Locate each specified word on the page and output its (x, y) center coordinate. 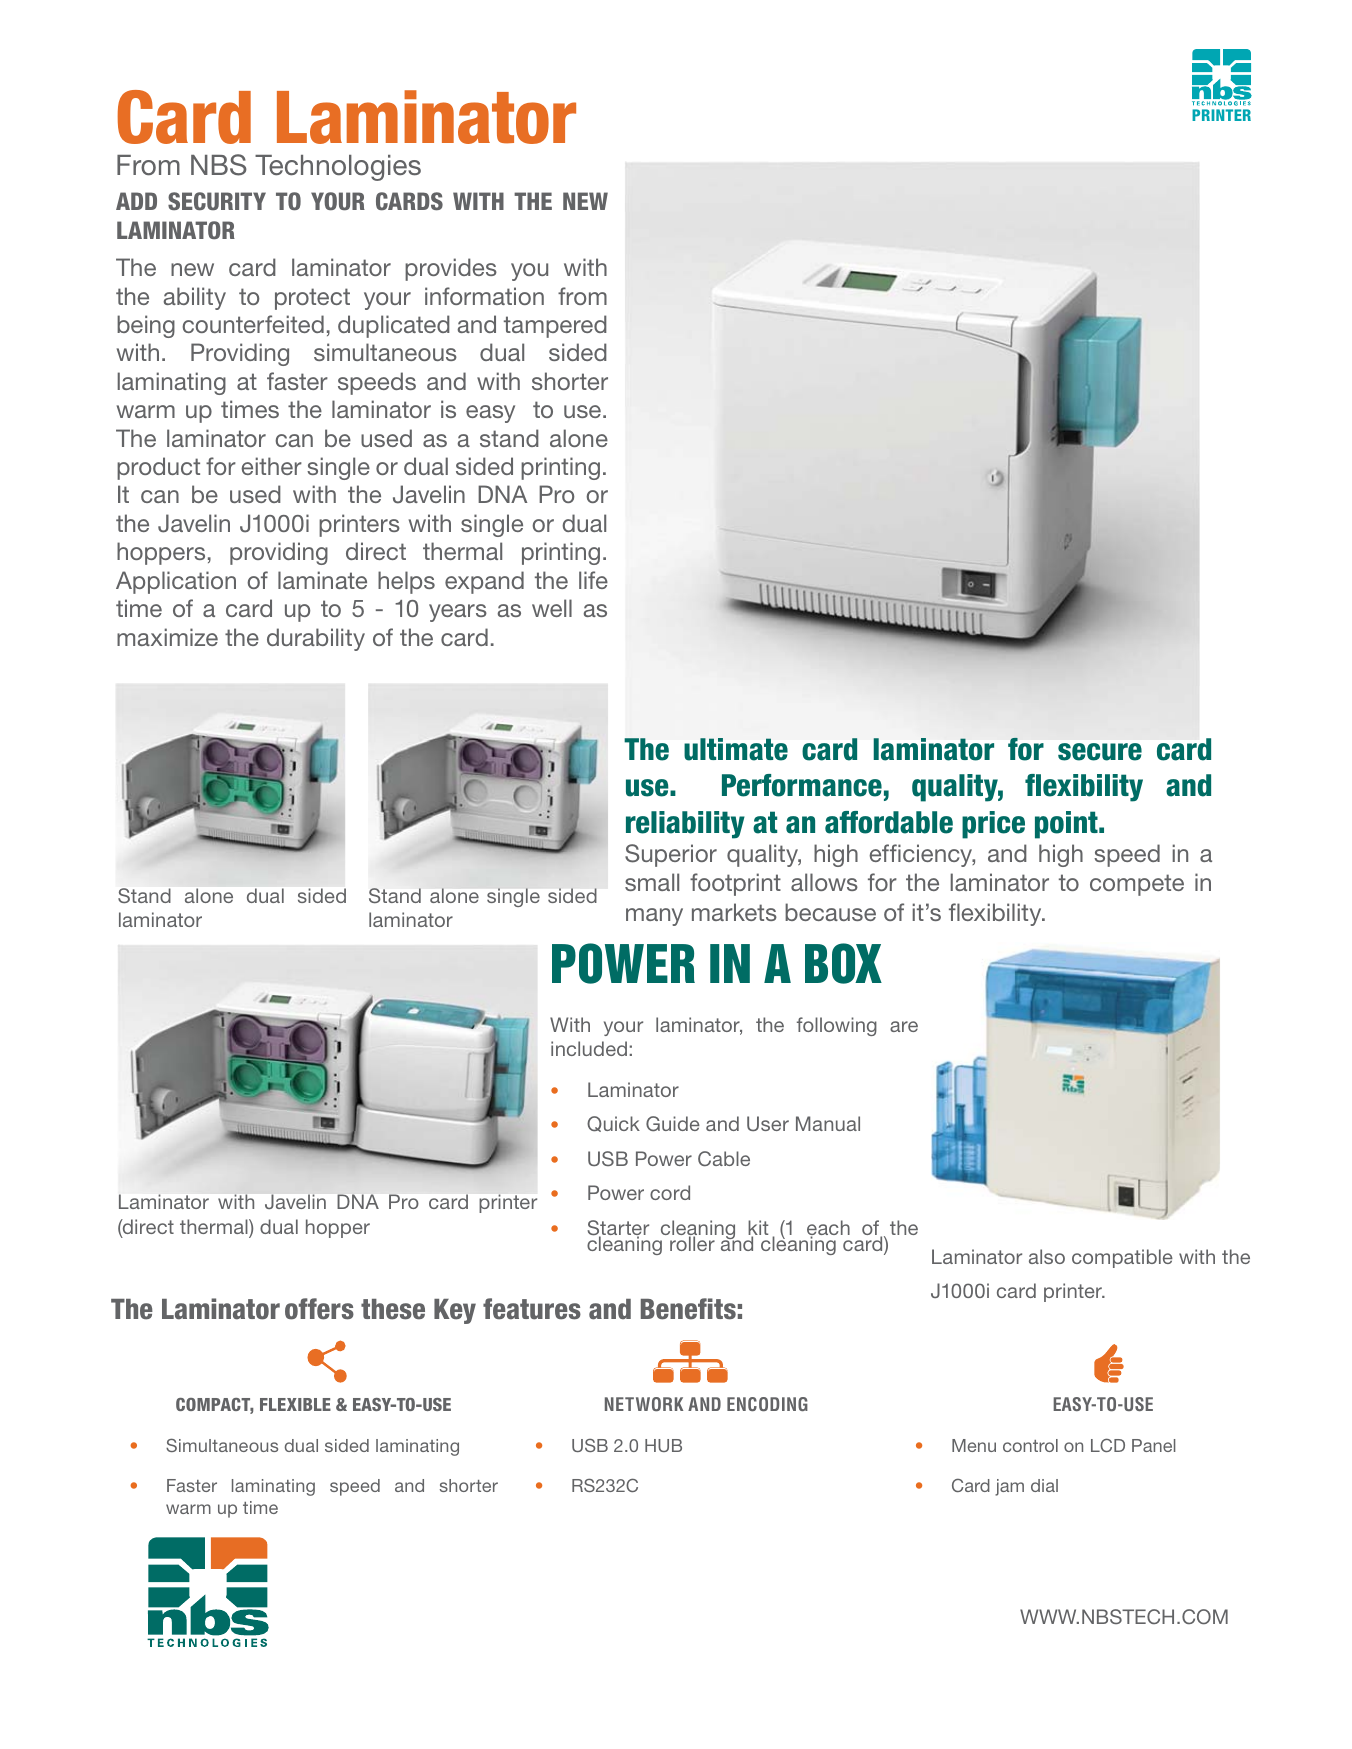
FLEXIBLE (295, 1404)
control (1030, 1445)
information (484, 296)
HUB (663, 1445)
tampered (555, 326)
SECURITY (217, 201)
